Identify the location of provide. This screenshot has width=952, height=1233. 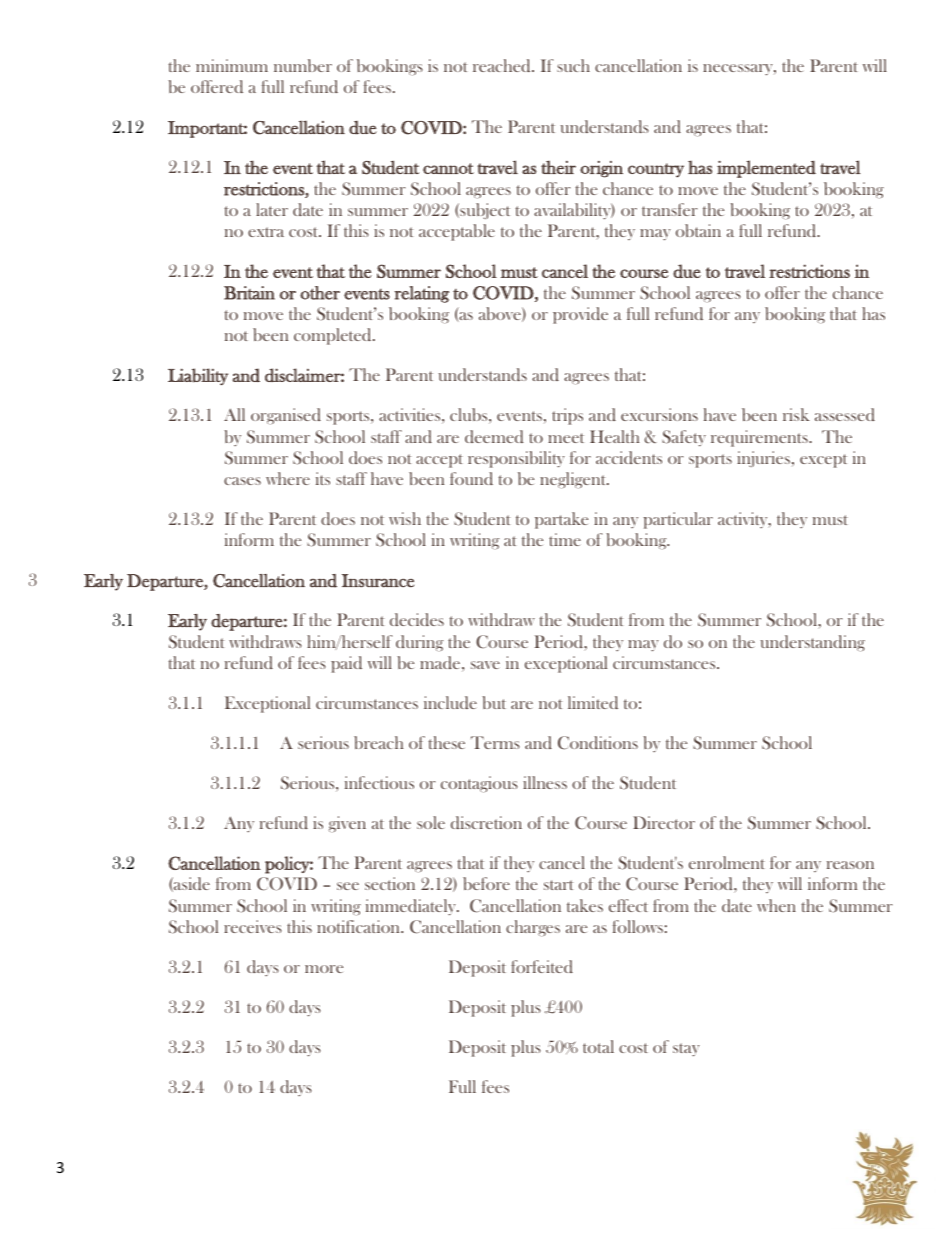
(580, 315).
